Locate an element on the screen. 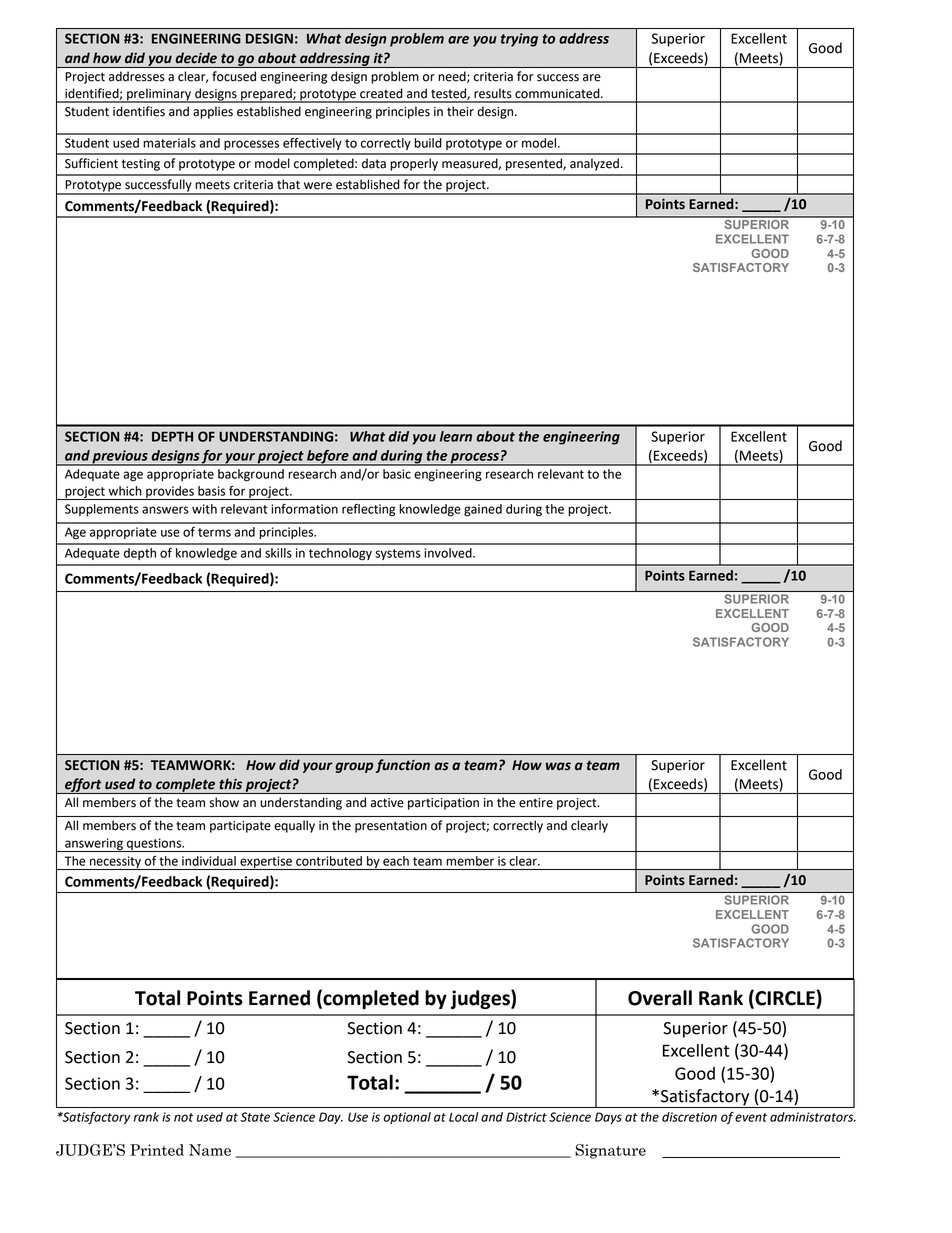  Local is located at coordinates (463, 1117).
